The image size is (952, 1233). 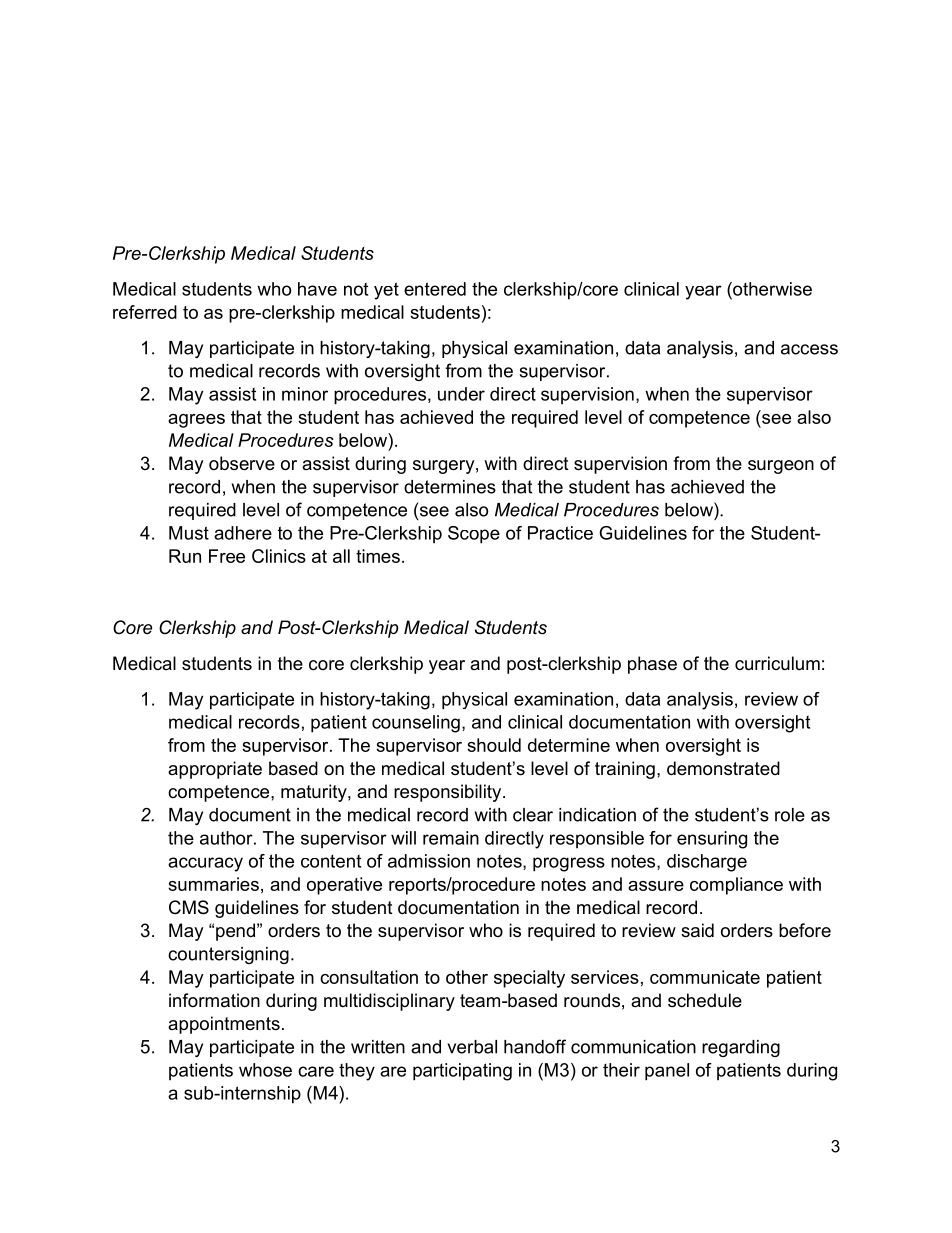 I want to click on access, so click(x=809, y=349).
